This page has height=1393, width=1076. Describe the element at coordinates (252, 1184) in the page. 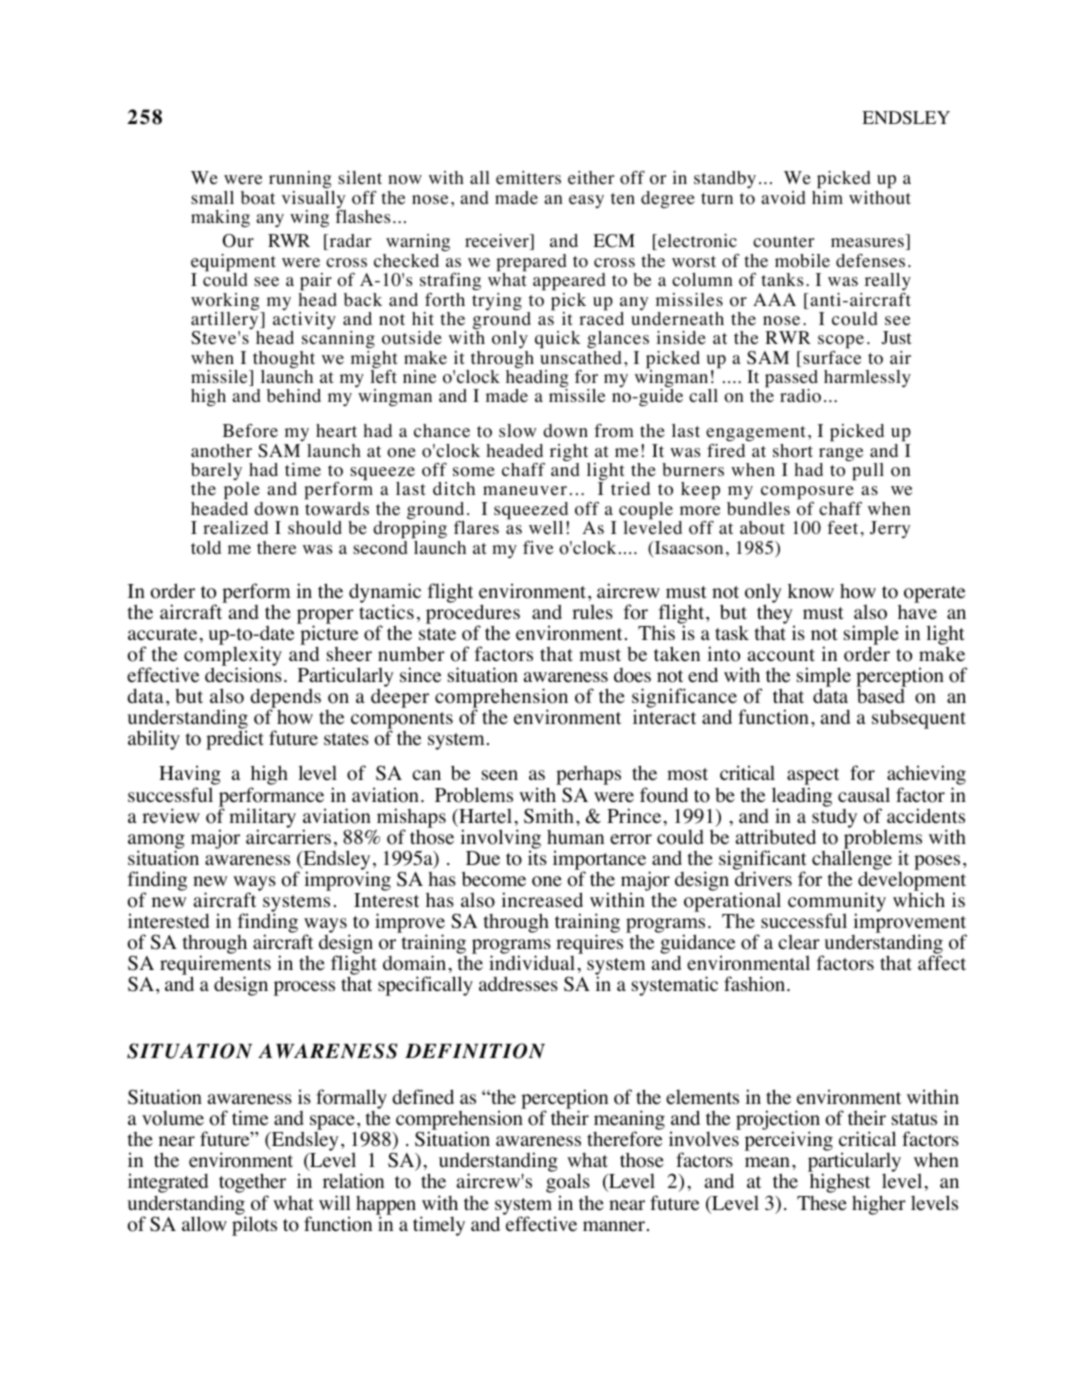

I see `together` at that location.
